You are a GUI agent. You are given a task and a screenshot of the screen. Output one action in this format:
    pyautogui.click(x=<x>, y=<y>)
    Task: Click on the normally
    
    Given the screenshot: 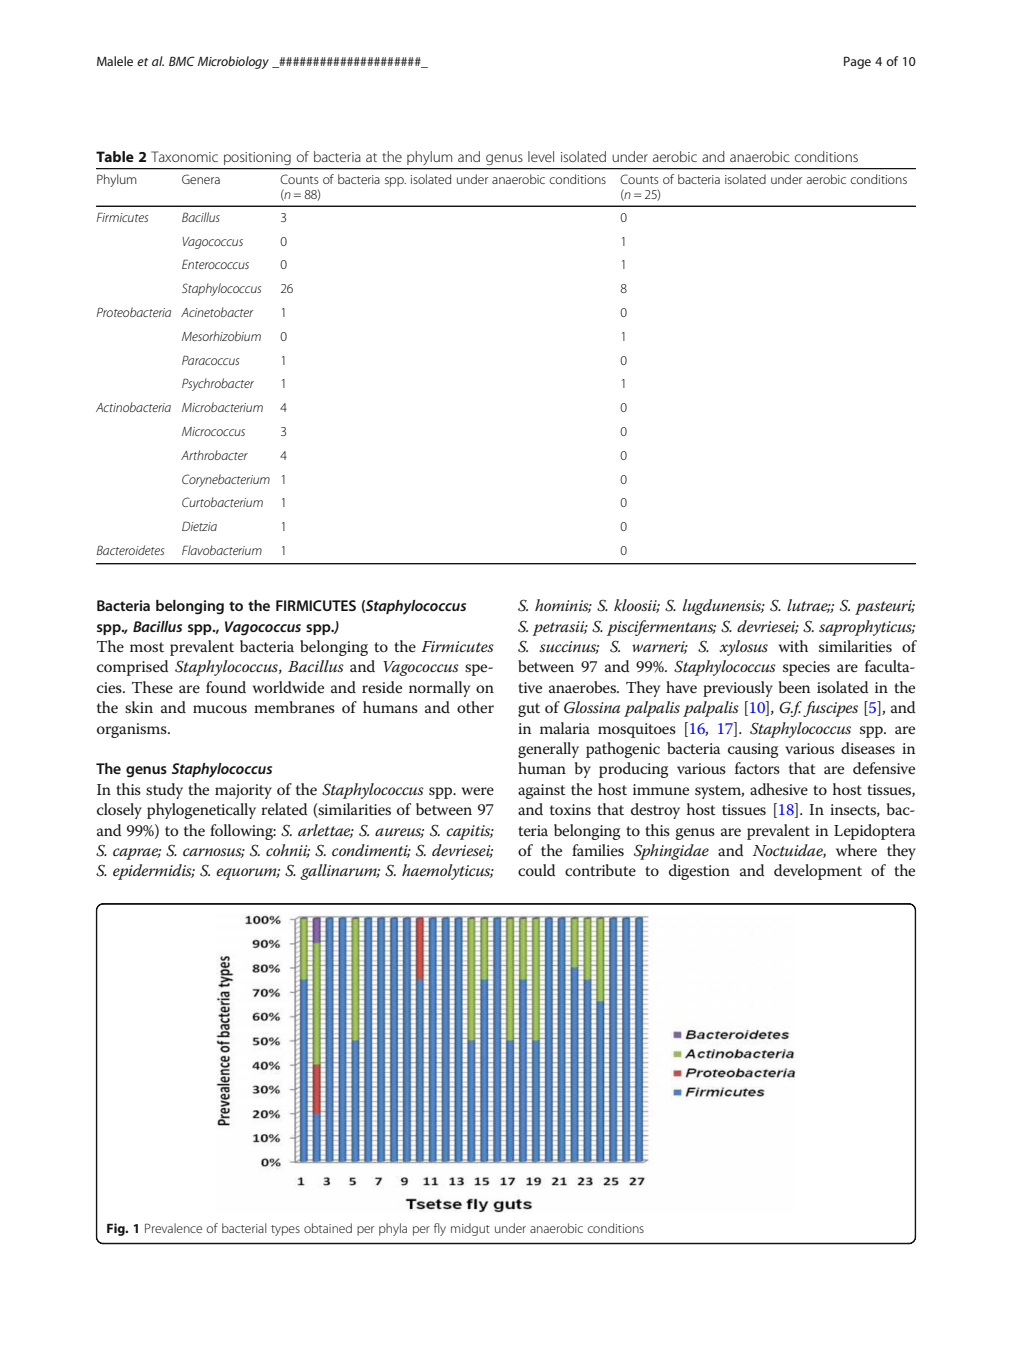 What is the action you would take?
    pyautogui.click(x=439, y=689)
